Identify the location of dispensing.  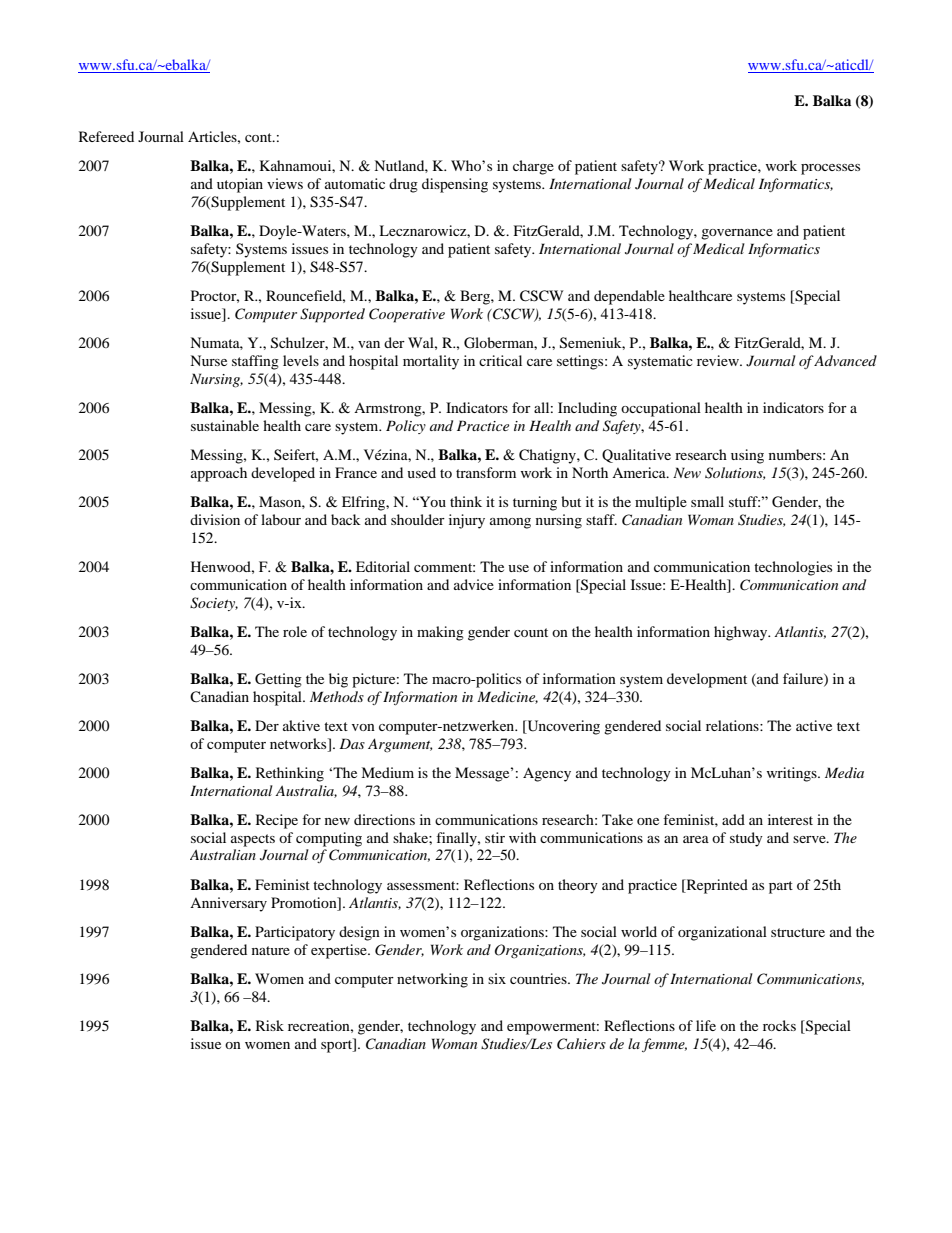
(455, 185).
